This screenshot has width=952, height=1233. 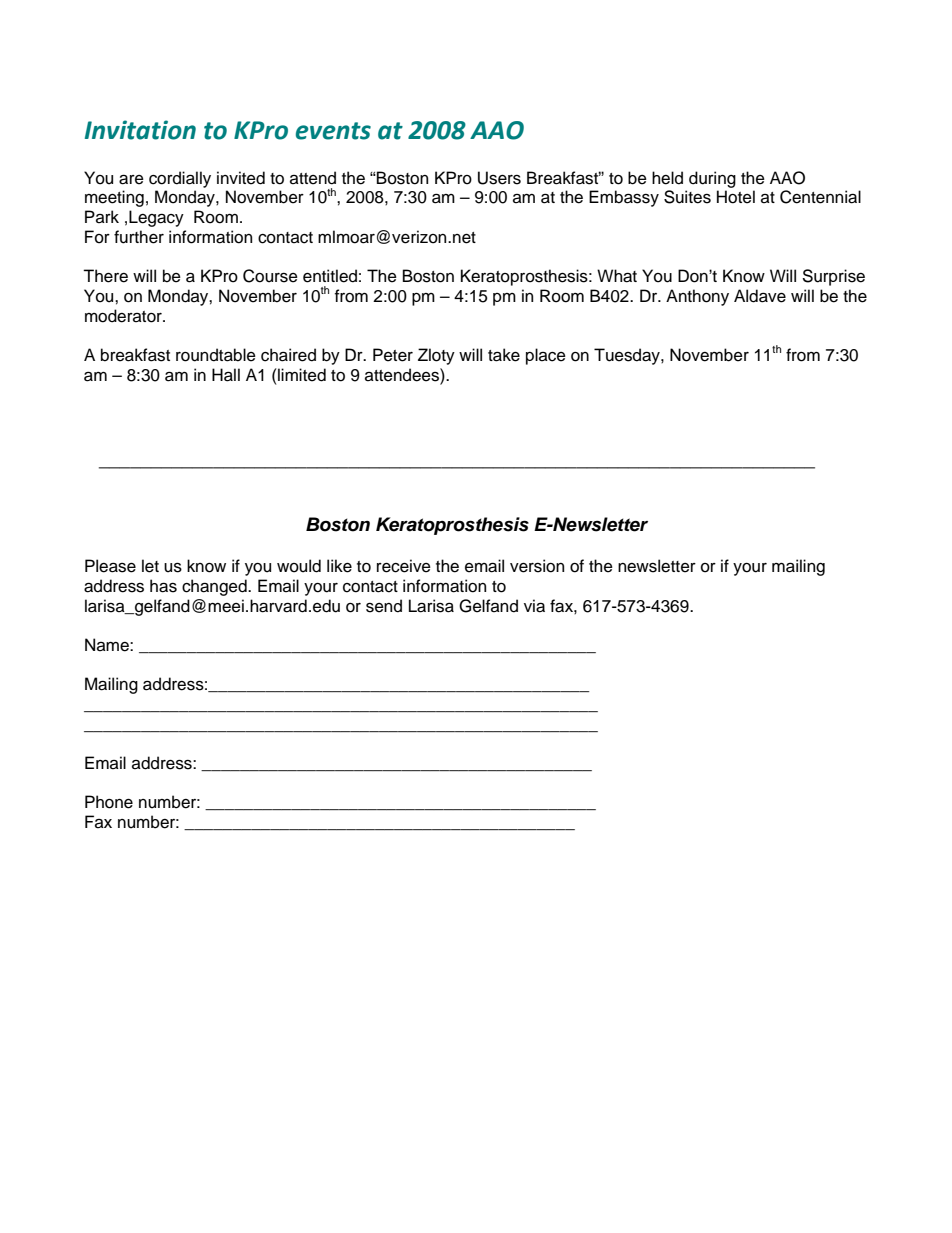 What do you see at coordinates (163, 586) in the screenshot?
I see `has` at bounding box center [163, 586].
